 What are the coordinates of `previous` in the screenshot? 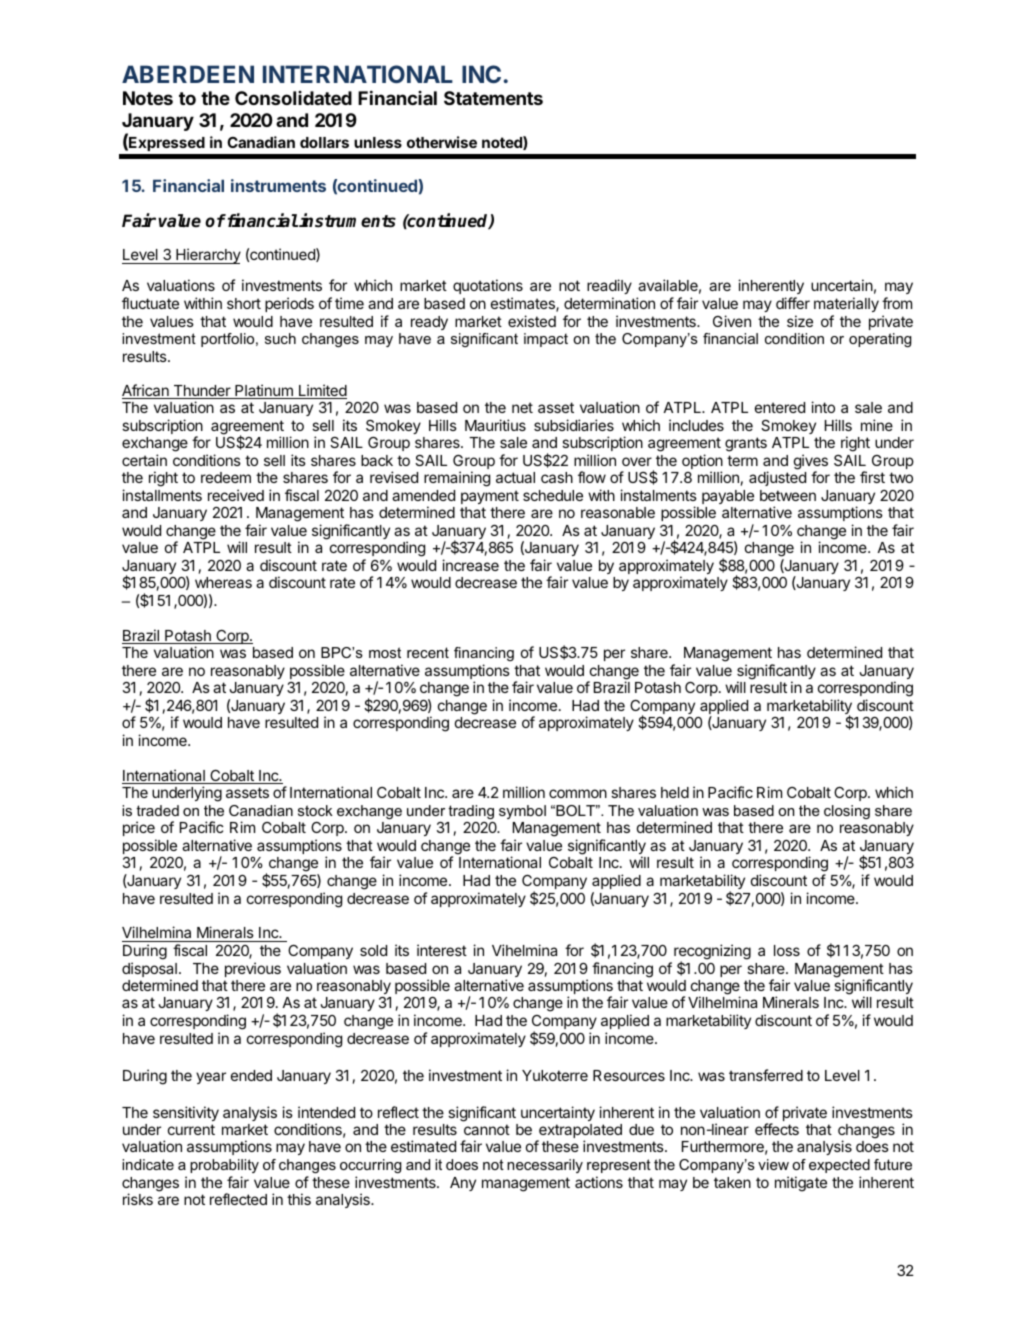 It's located at (253, 969).
